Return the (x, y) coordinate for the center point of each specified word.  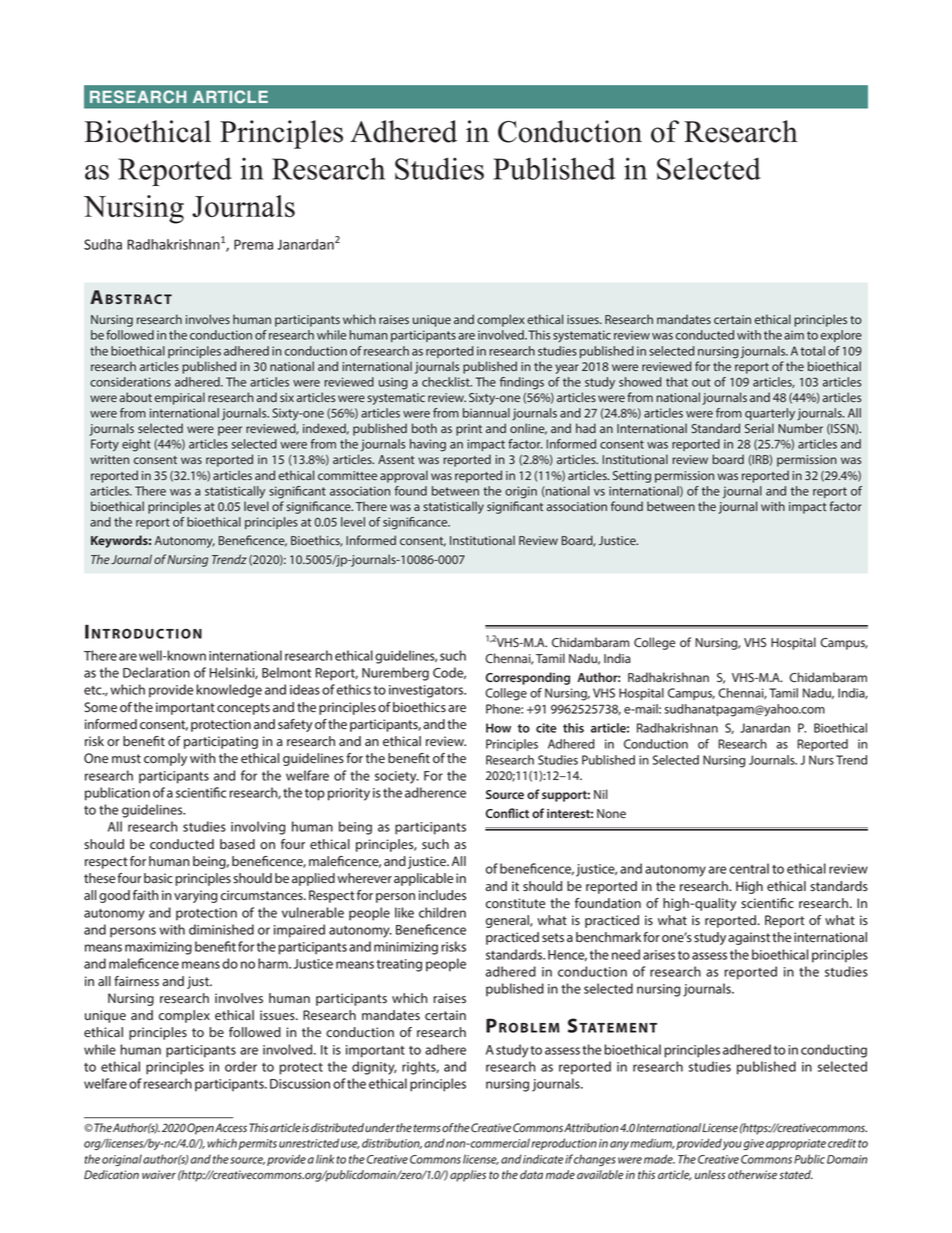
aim (794, 335)
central (749, 868)
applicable (423, 879)
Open (200, 1129)
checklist (447, 382)
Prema (253, 244)
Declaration (156, 672)
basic (158, 878)
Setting (632, 477)
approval (404, 476)
